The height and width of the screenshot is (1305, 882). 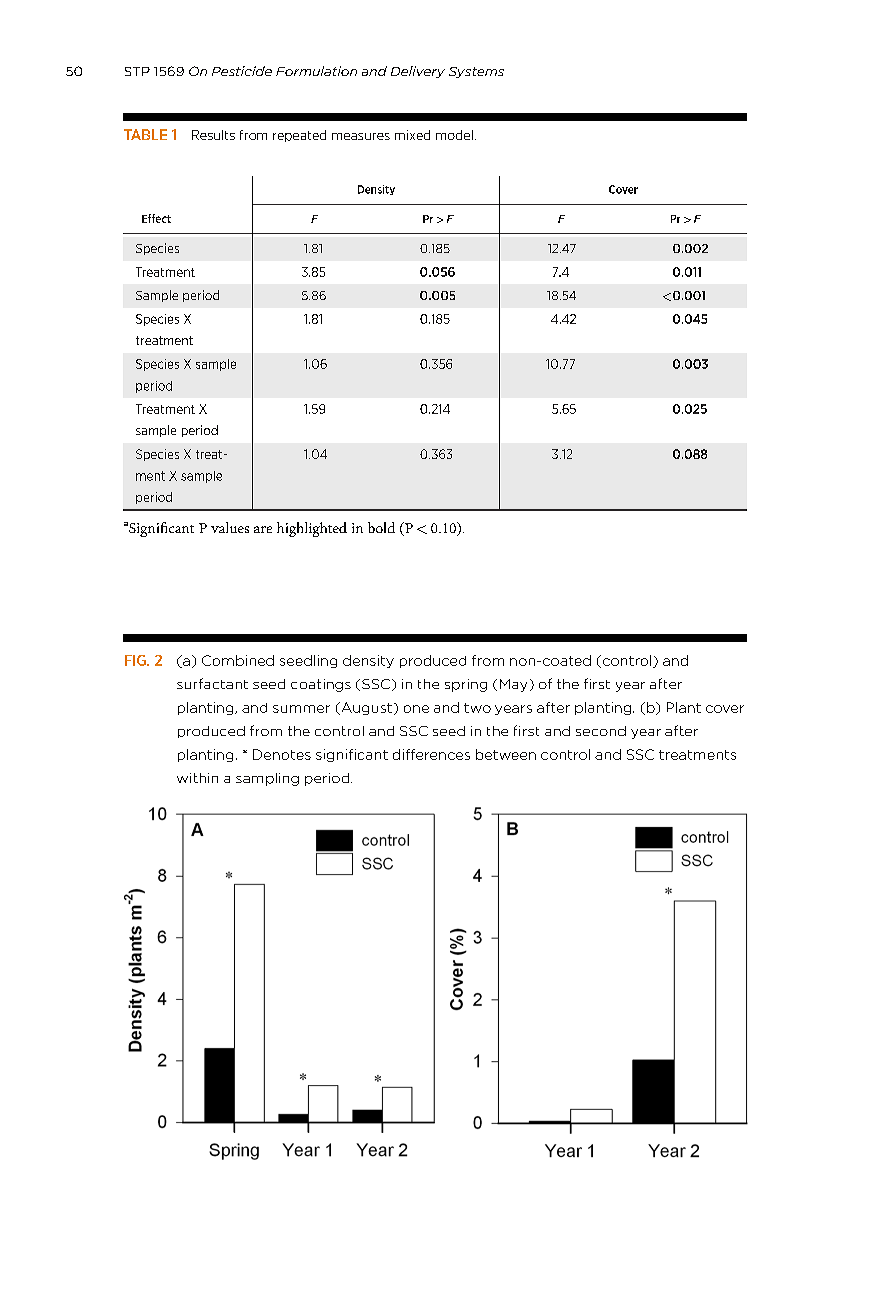 What do you see at coordinates (476, 72) in the screenshot?
I see `Systems` at bounding box center [476, 72].
